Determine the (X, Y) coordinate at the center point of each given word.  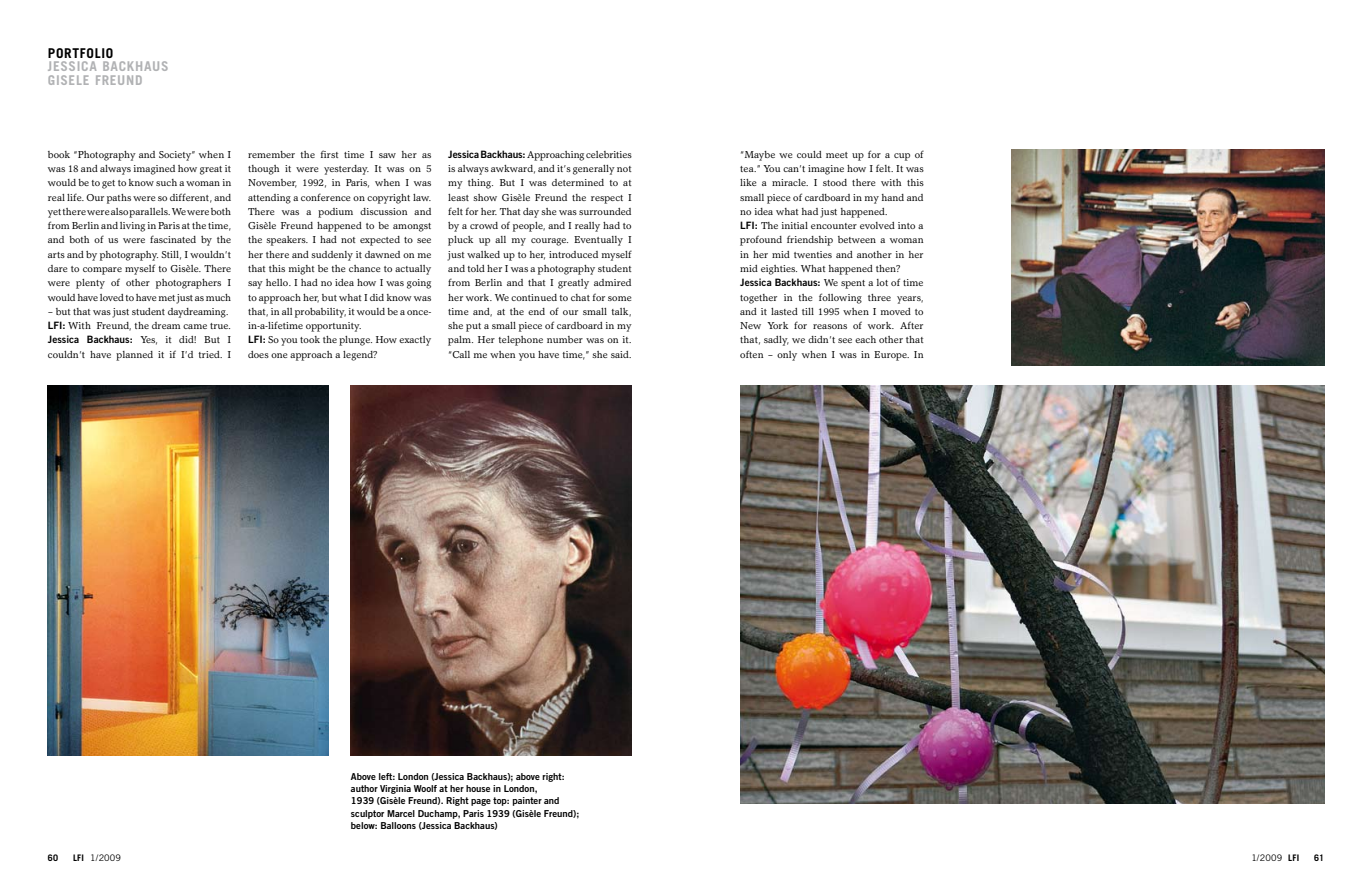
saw (387, 155)
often (751, 354)
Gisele (68, 80)
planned (134, 356)
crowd (484, 225)
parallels (149, 213)
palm (460, 341)
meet (837, 155)
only (787, 356)
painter (527, 801)
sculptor (367, 814)
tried (210, 354)
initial (795, 225)
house (478, 788)
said (621, 354)
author (364, 788)
